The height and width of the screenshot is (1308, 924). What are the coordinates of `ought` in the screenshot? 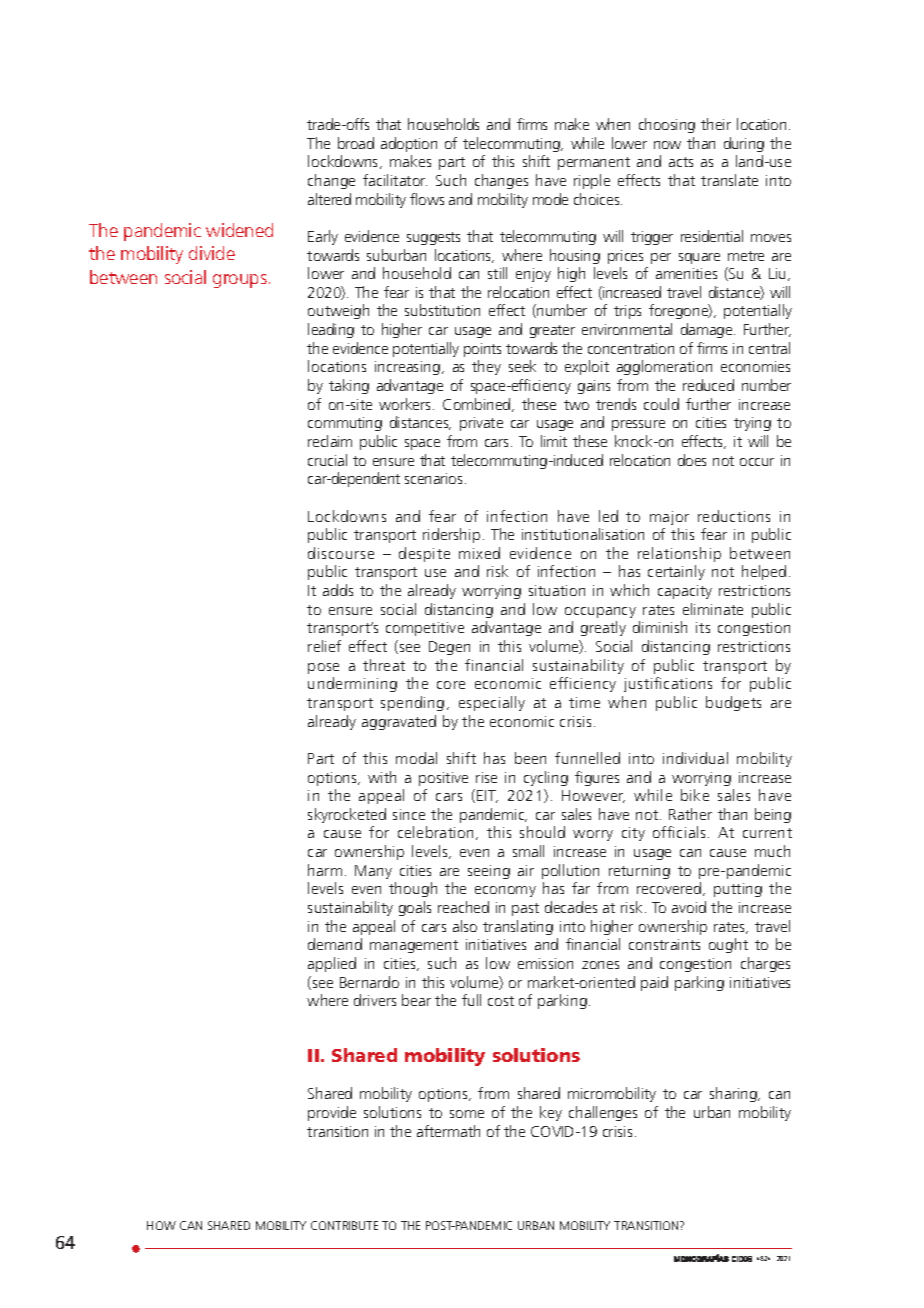 It's located at (728, 945).
